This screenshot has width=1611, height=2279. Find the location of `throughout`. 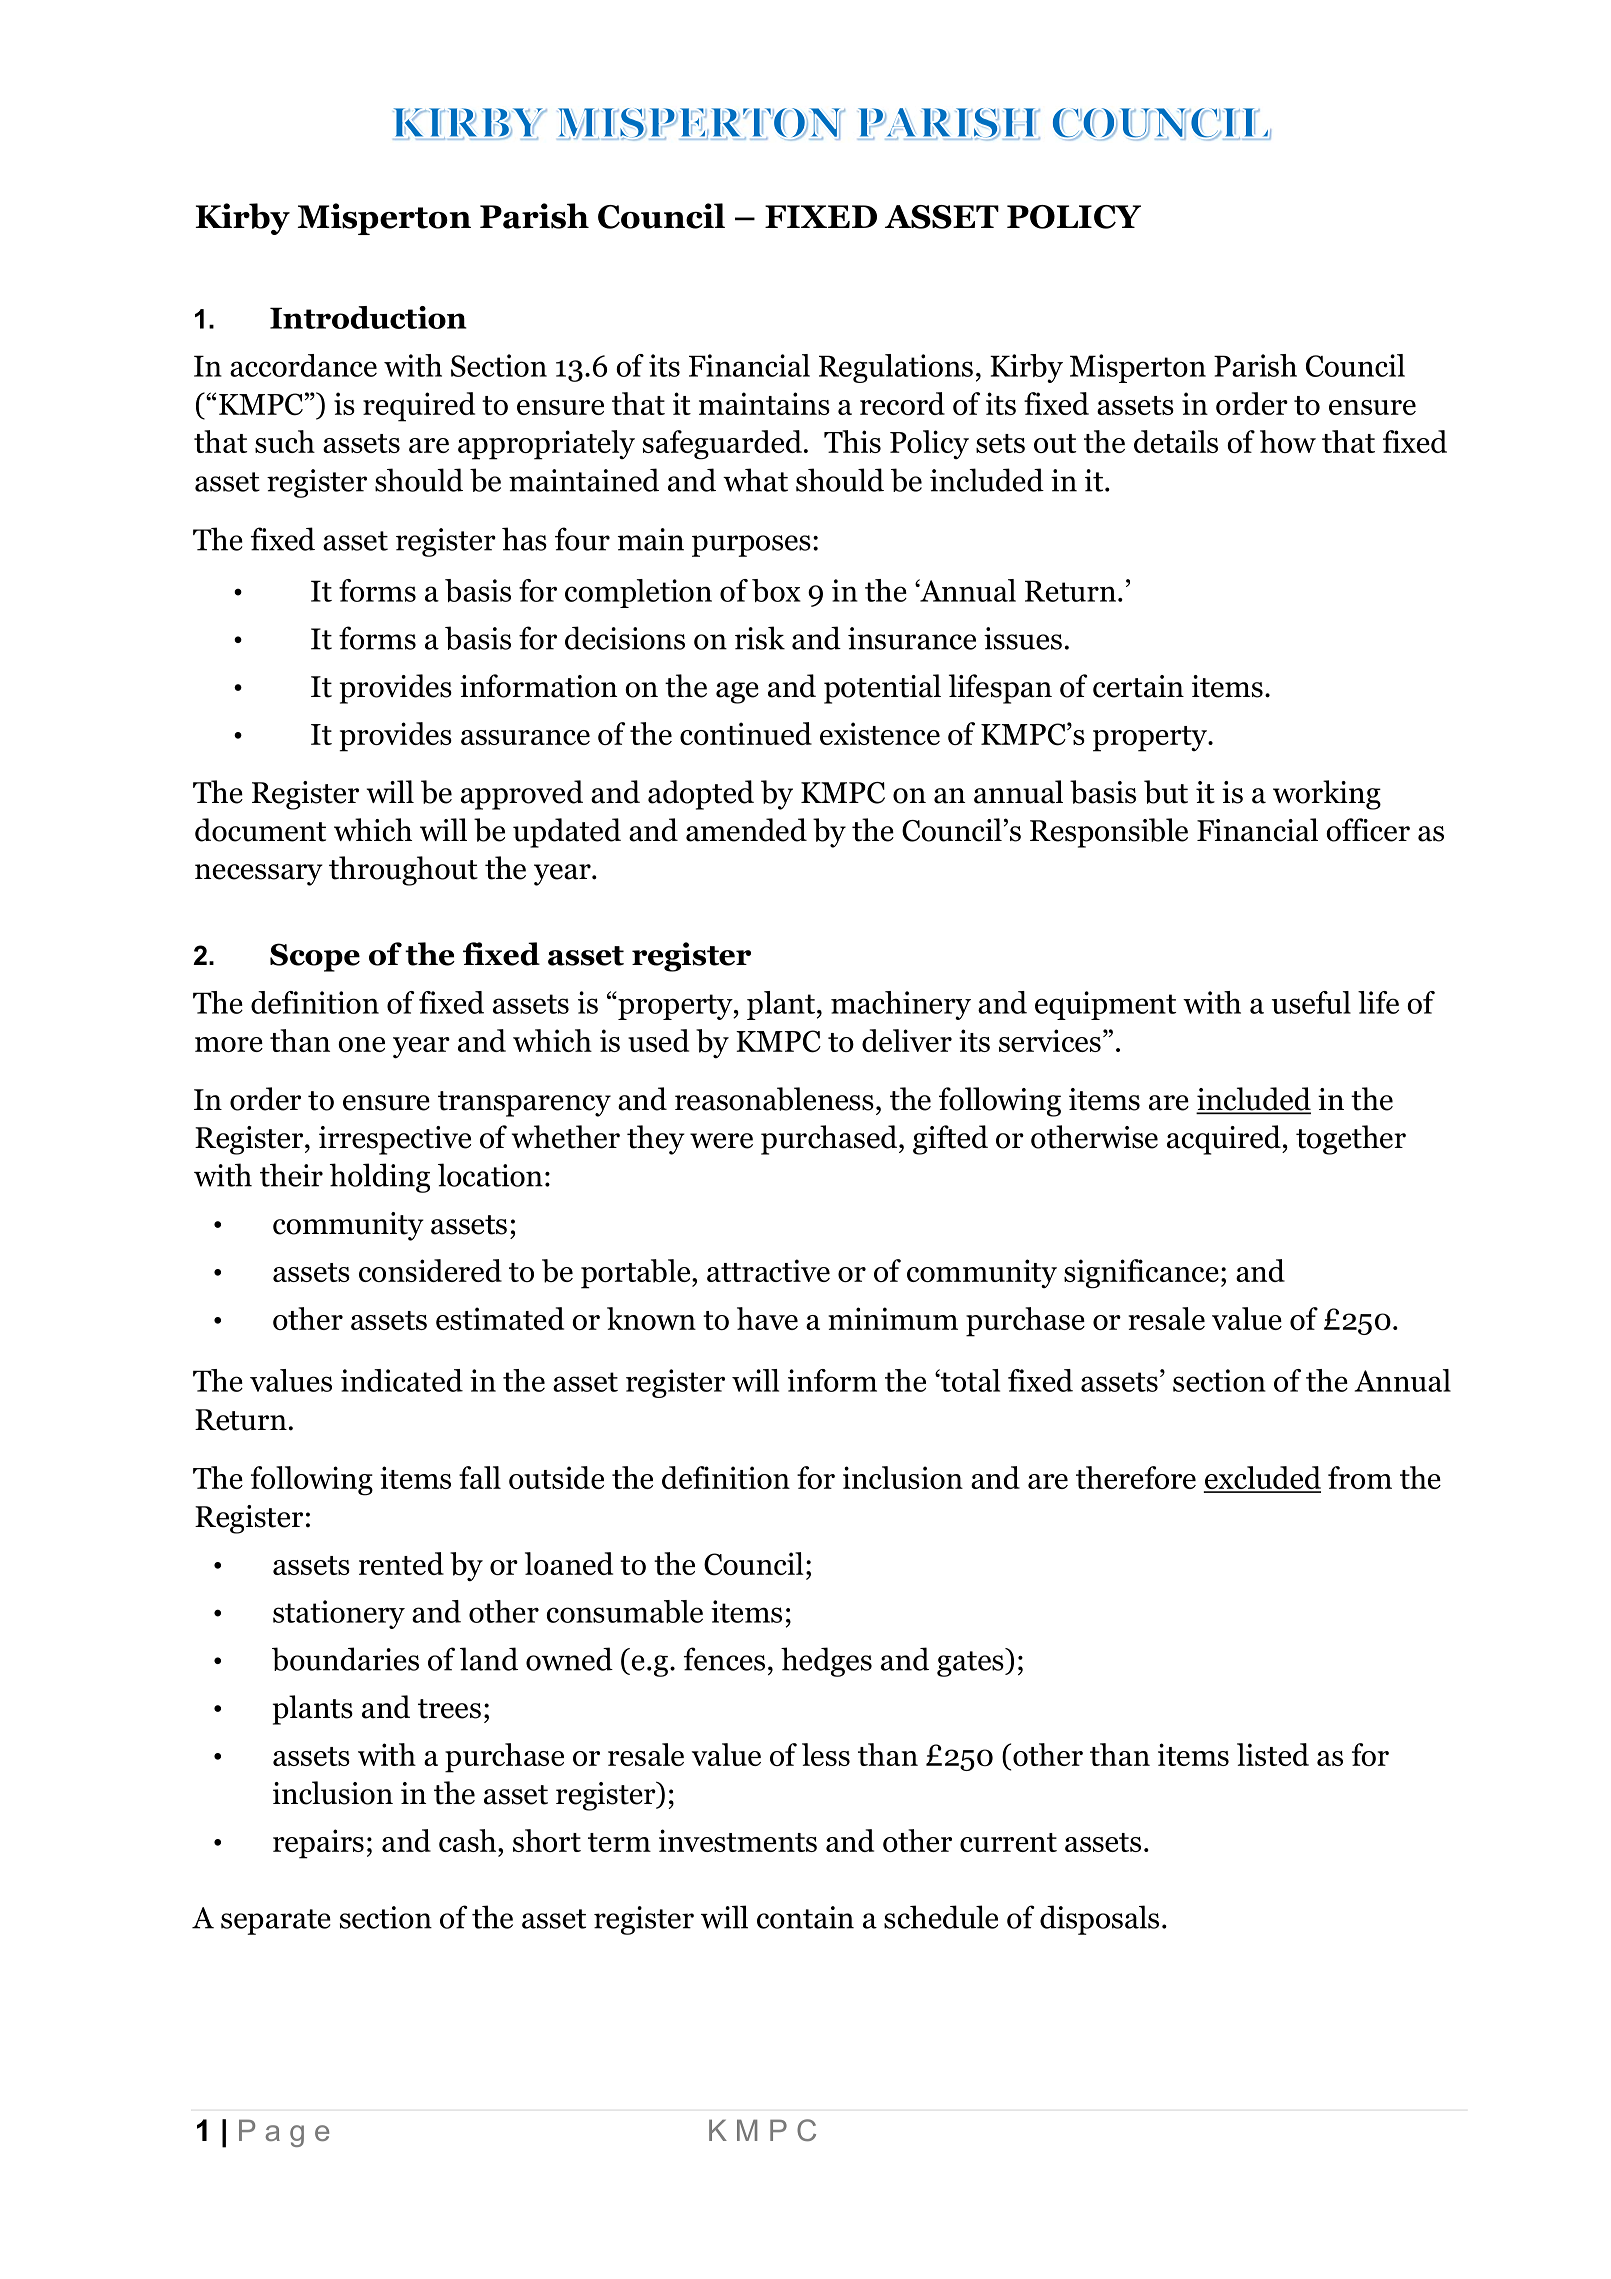

throughout is located at coordinates (403, 871).
